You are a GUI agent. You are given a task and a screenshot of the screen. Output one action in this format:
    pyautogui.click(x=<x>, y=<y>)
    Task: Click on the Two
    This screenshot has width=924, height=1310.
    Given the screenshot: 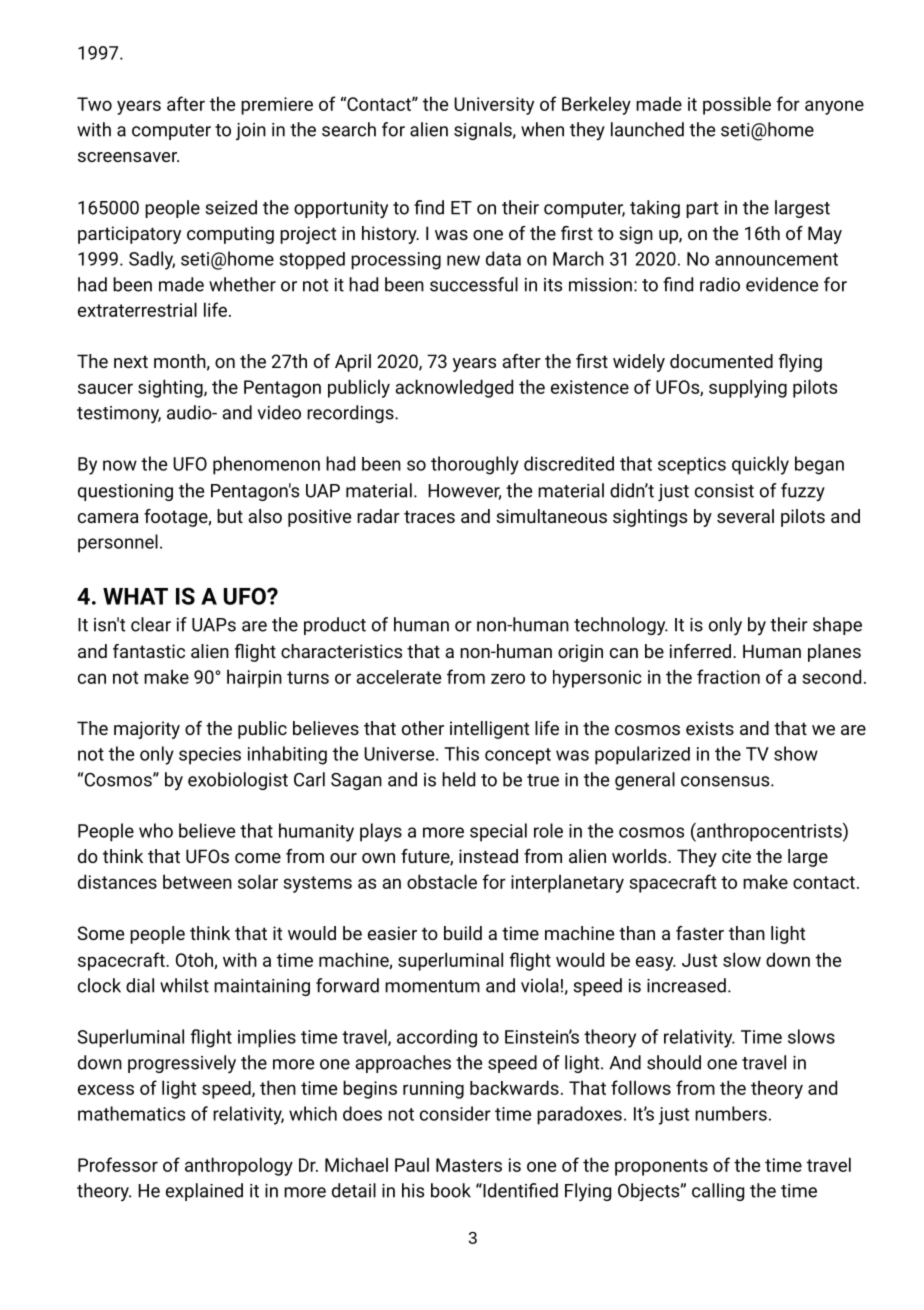 What is the action you would take?
    pyautogui.click(x=94, y=104)
